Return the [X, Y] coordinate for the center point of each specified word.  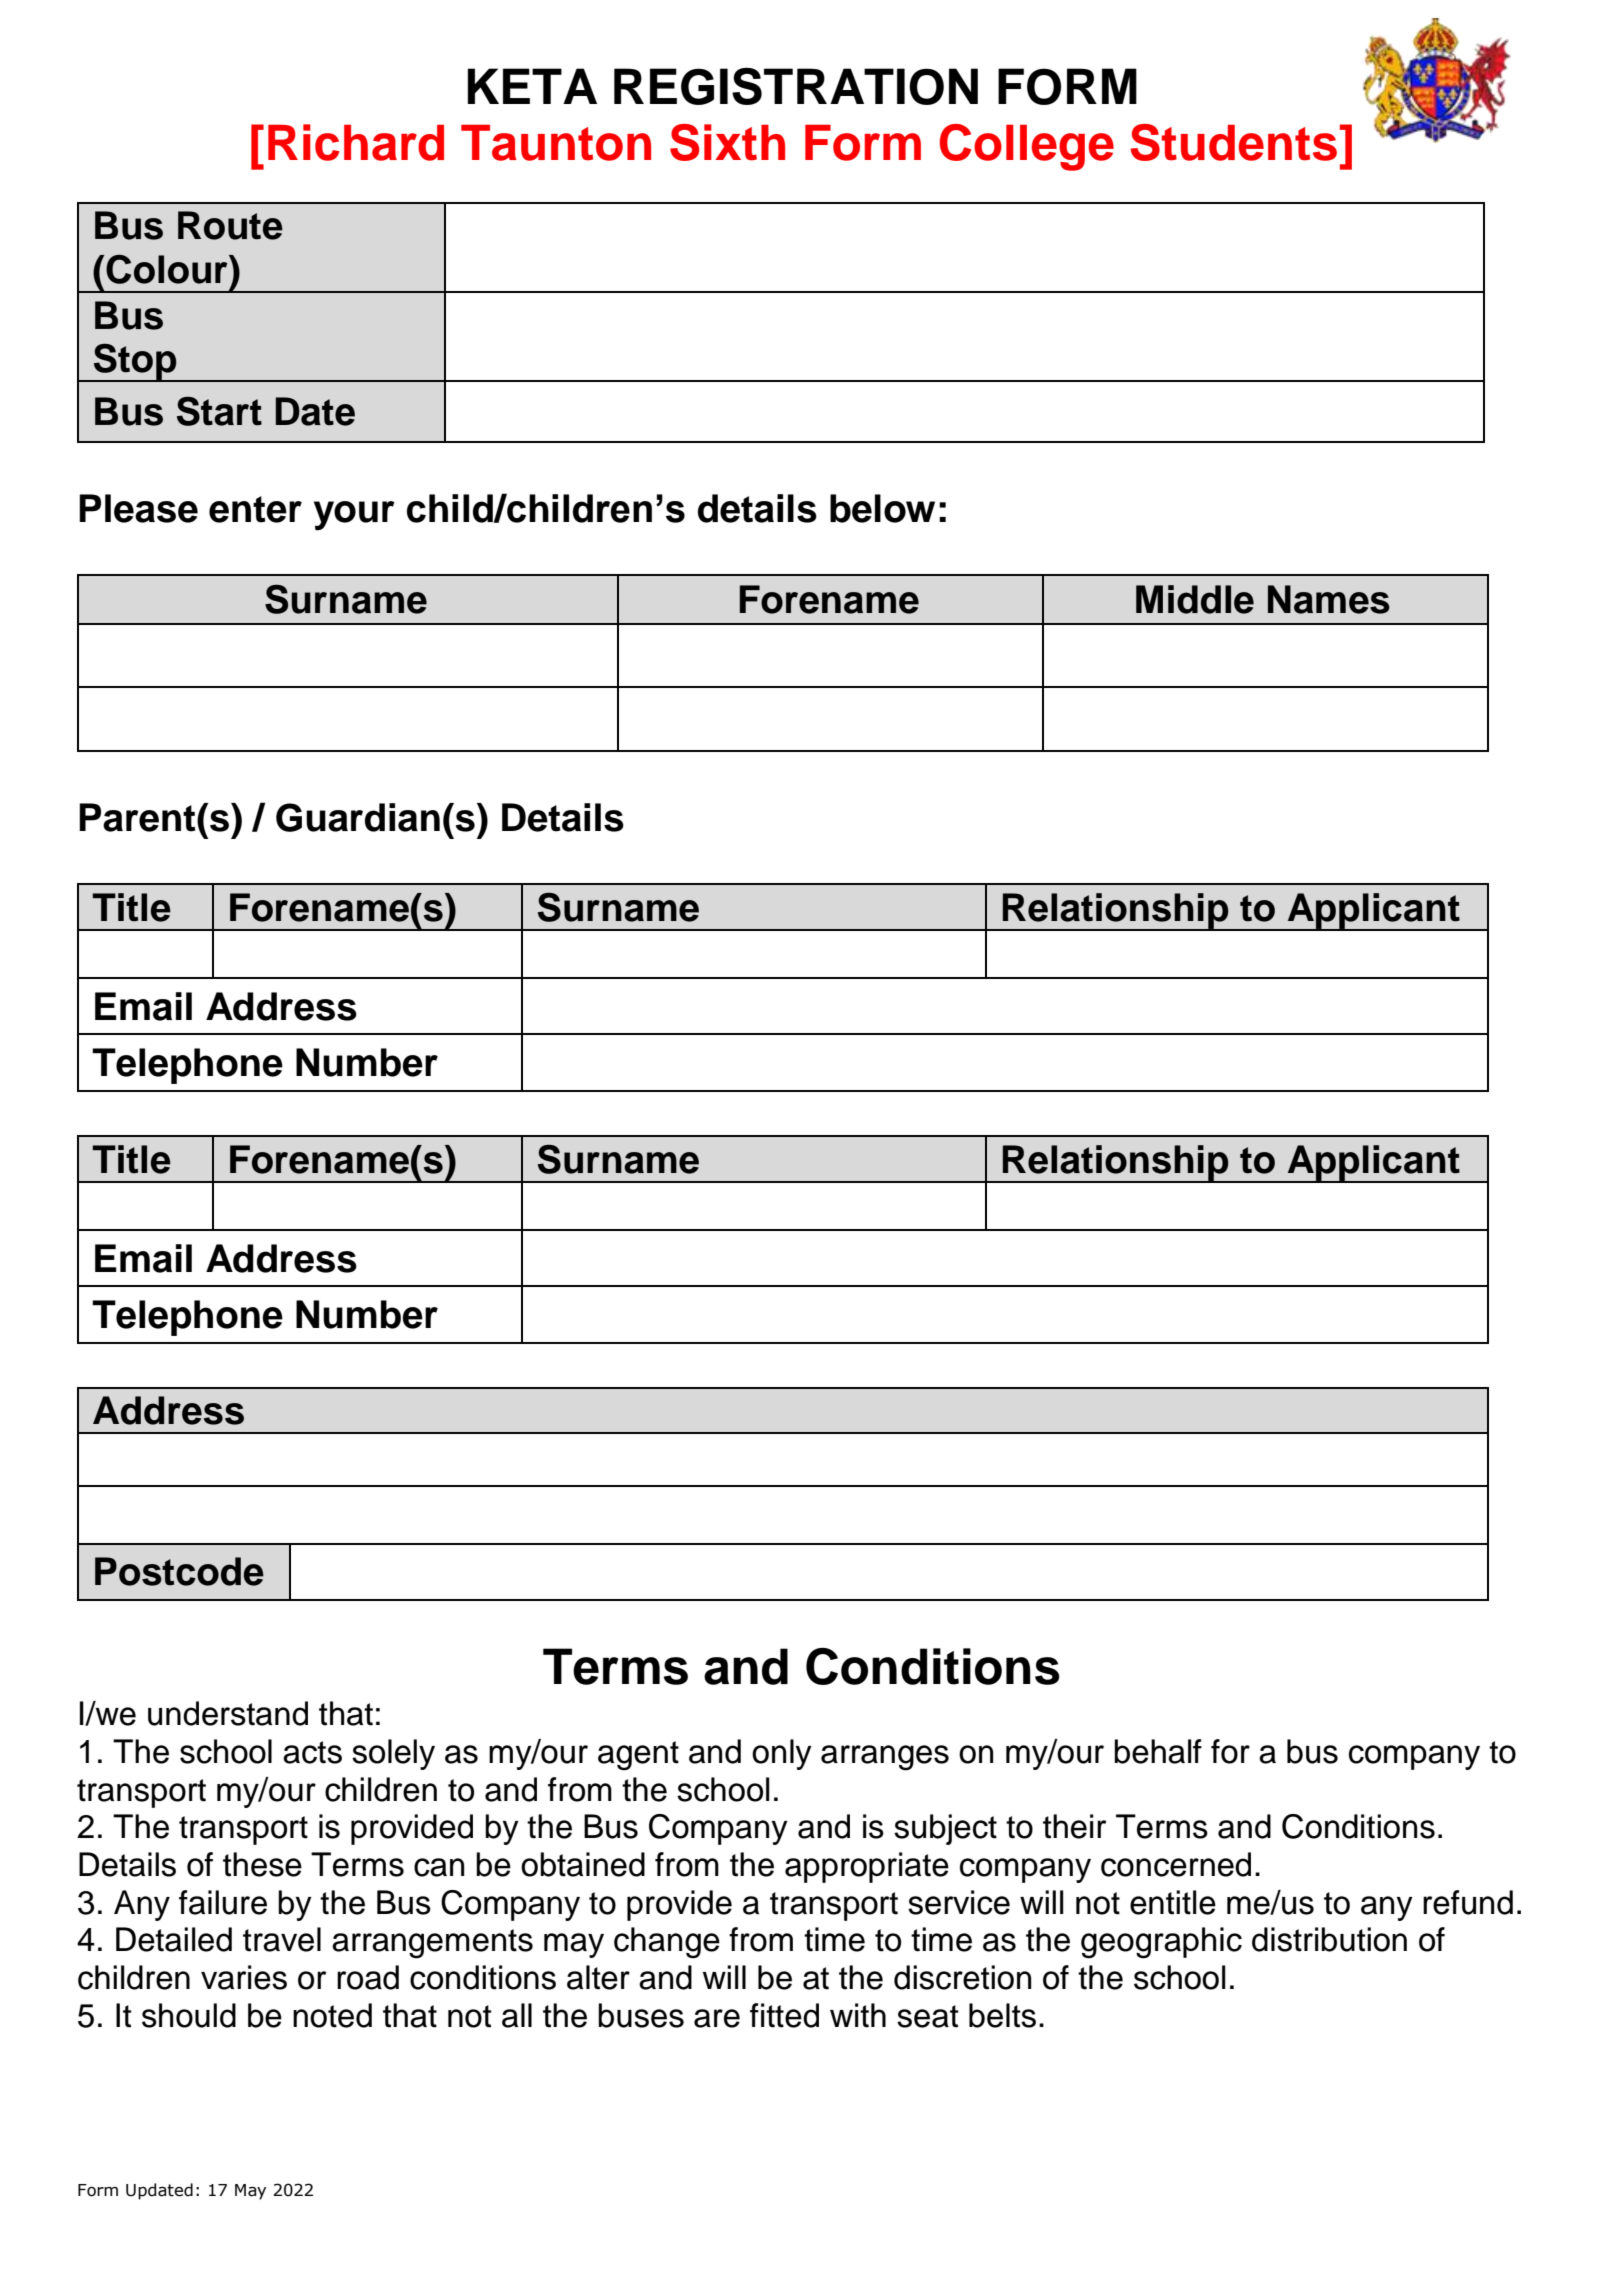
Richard [356, 142]
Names [1329, 599]
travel [282, 1939]
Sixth [727, 142]
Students [1233, 142]
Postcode [179, 1571]
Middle [1195, 599]
